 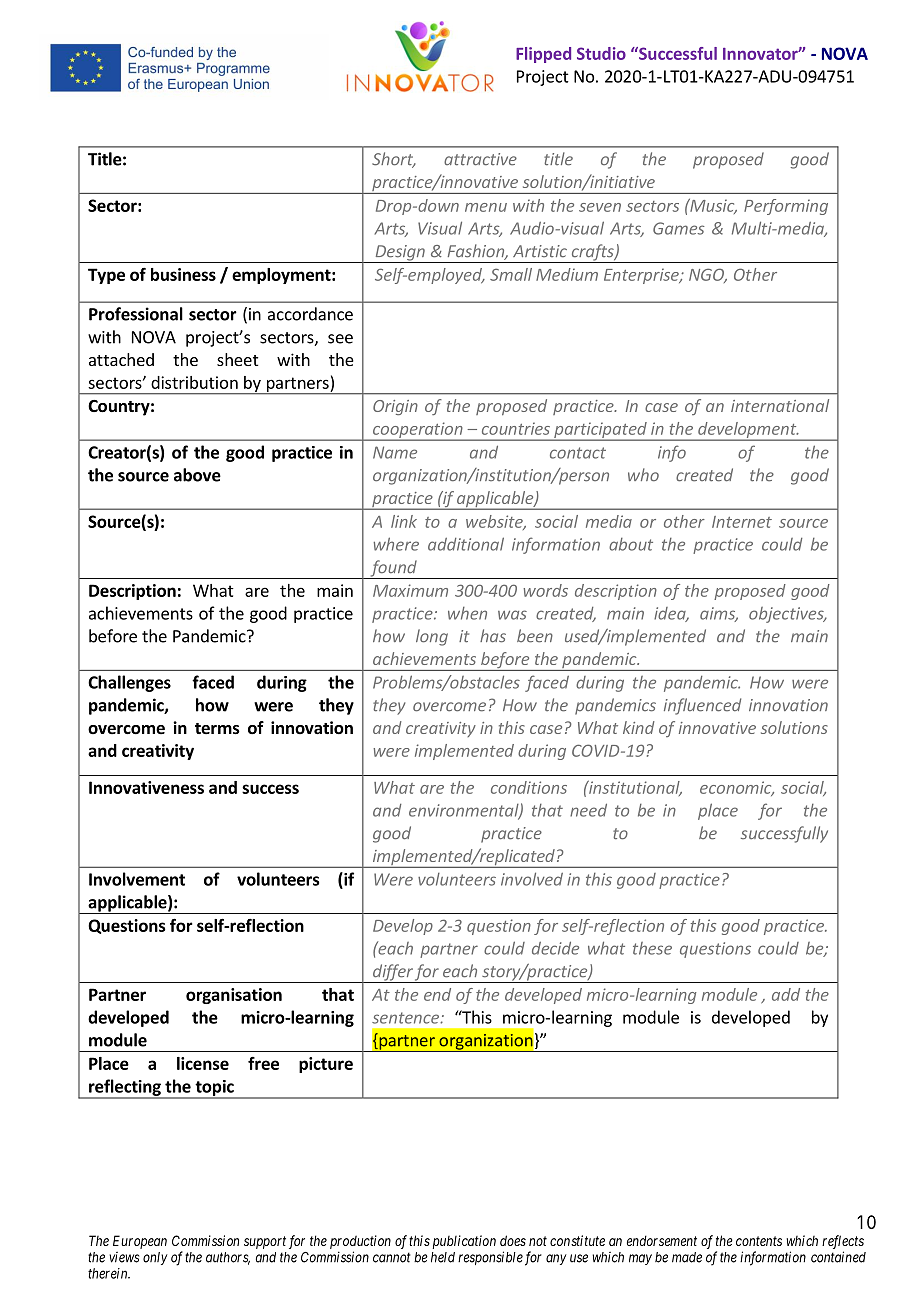 What do you see at coordinates (228, 1258) in the screenshot?
I see `authors` at bounding box center [228, 1258].
